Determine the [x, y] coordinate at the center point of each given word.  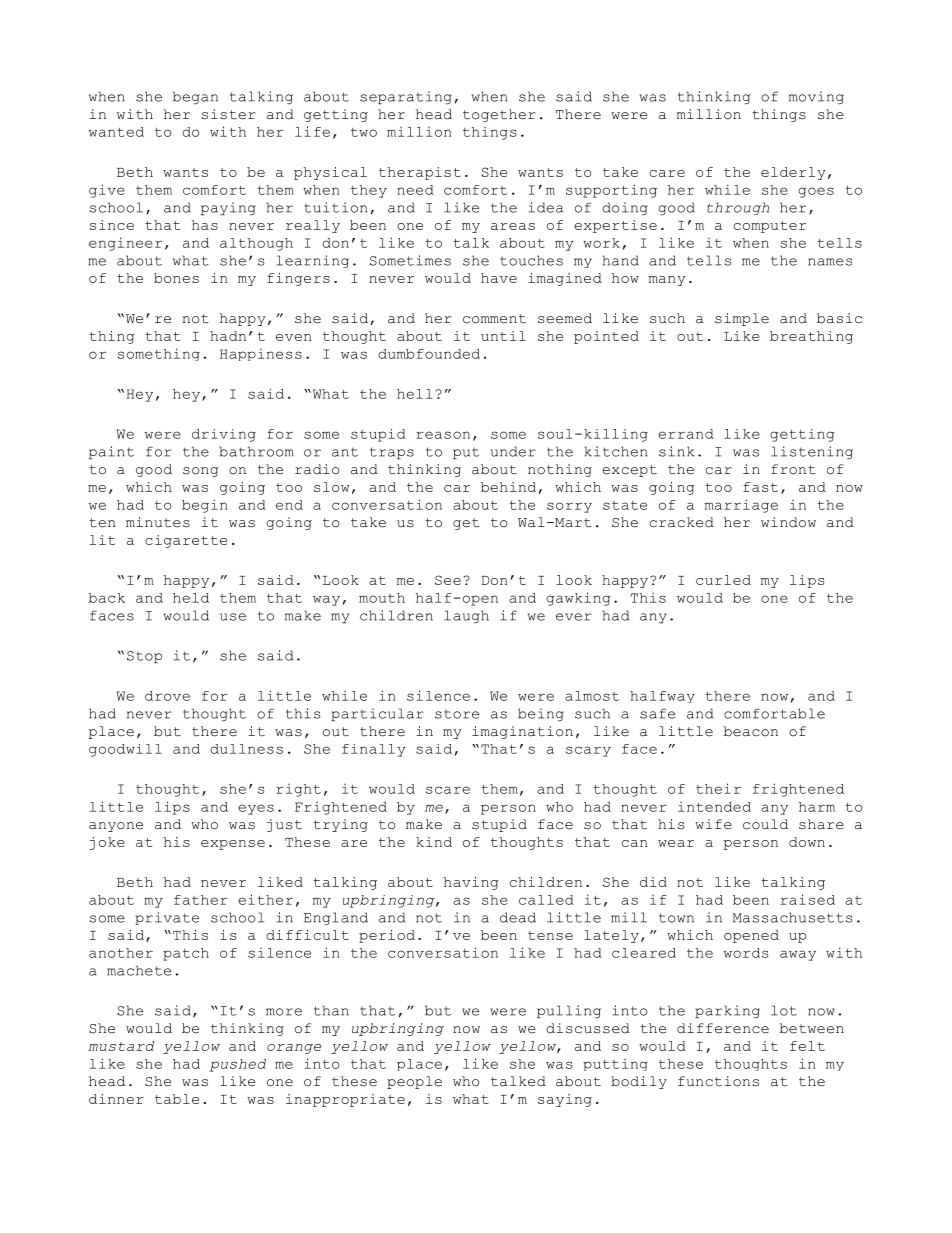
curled [723, 580]
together [499, 115]
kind [434, 842]
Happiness [261, 355]
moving [816, 97]
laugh [467, 616]
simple [742, 319]
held [191, 598]
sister [229, 114]
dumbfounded [429, 354]
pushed [238, 1065]
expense [233, 845]
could [765, 824]
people [414, 1082]
